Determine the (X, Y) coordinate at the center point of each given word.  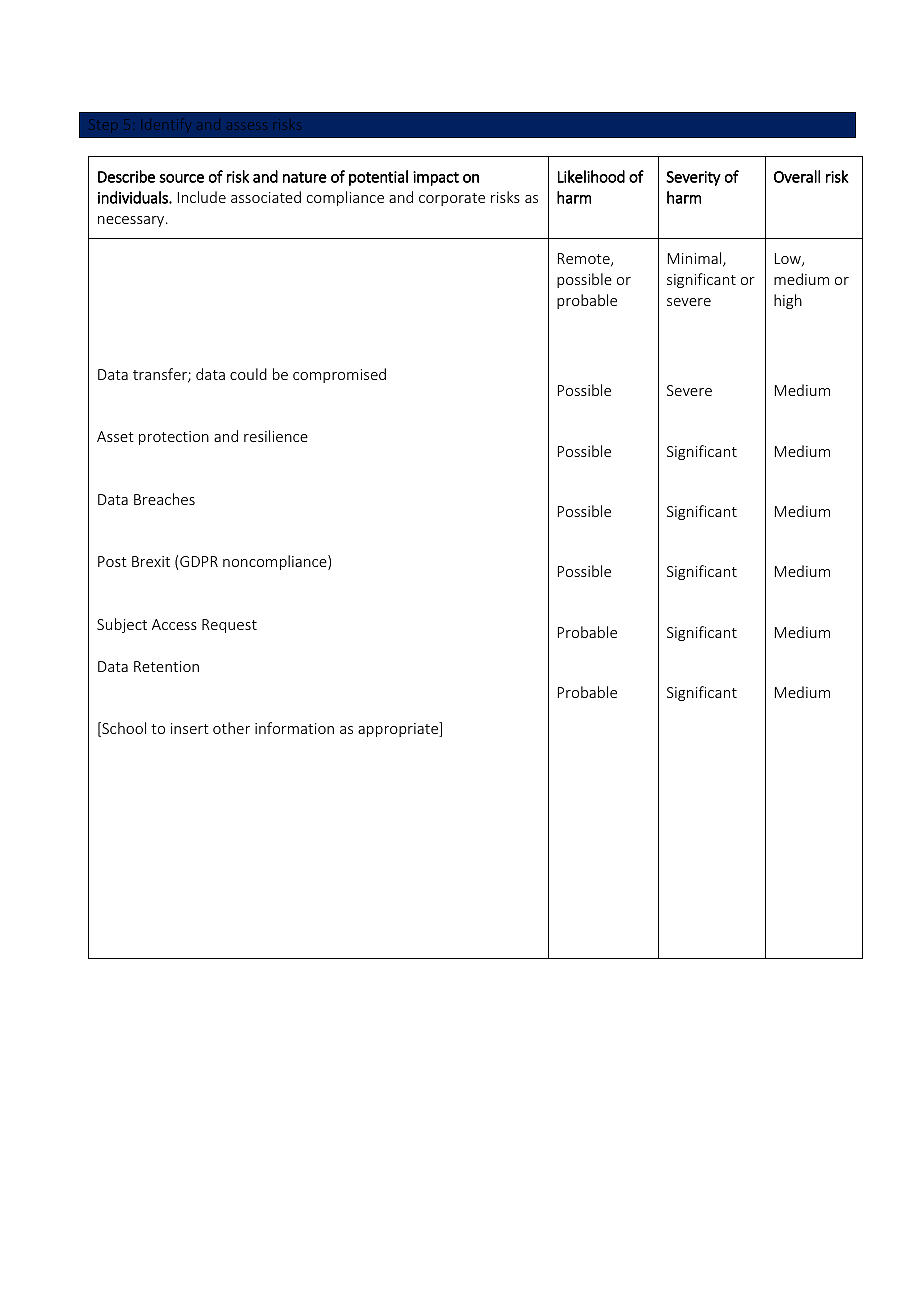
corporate (452, 199)
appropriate (399, 729)
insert (190, 728)
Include (202, 197)
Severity (693, 178)
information (294, 728)
